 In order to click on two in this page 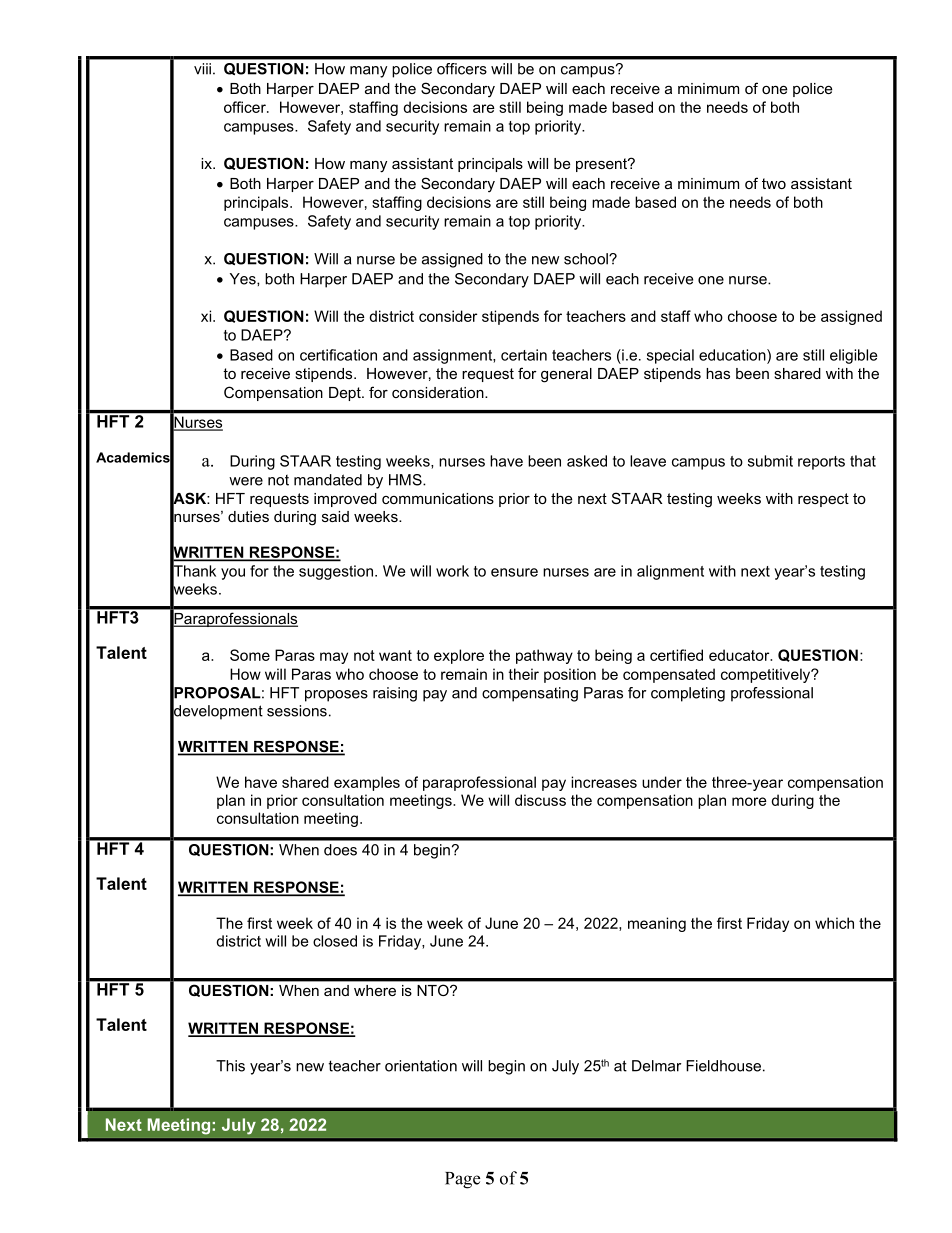, I will do `click(774, 183)`.
